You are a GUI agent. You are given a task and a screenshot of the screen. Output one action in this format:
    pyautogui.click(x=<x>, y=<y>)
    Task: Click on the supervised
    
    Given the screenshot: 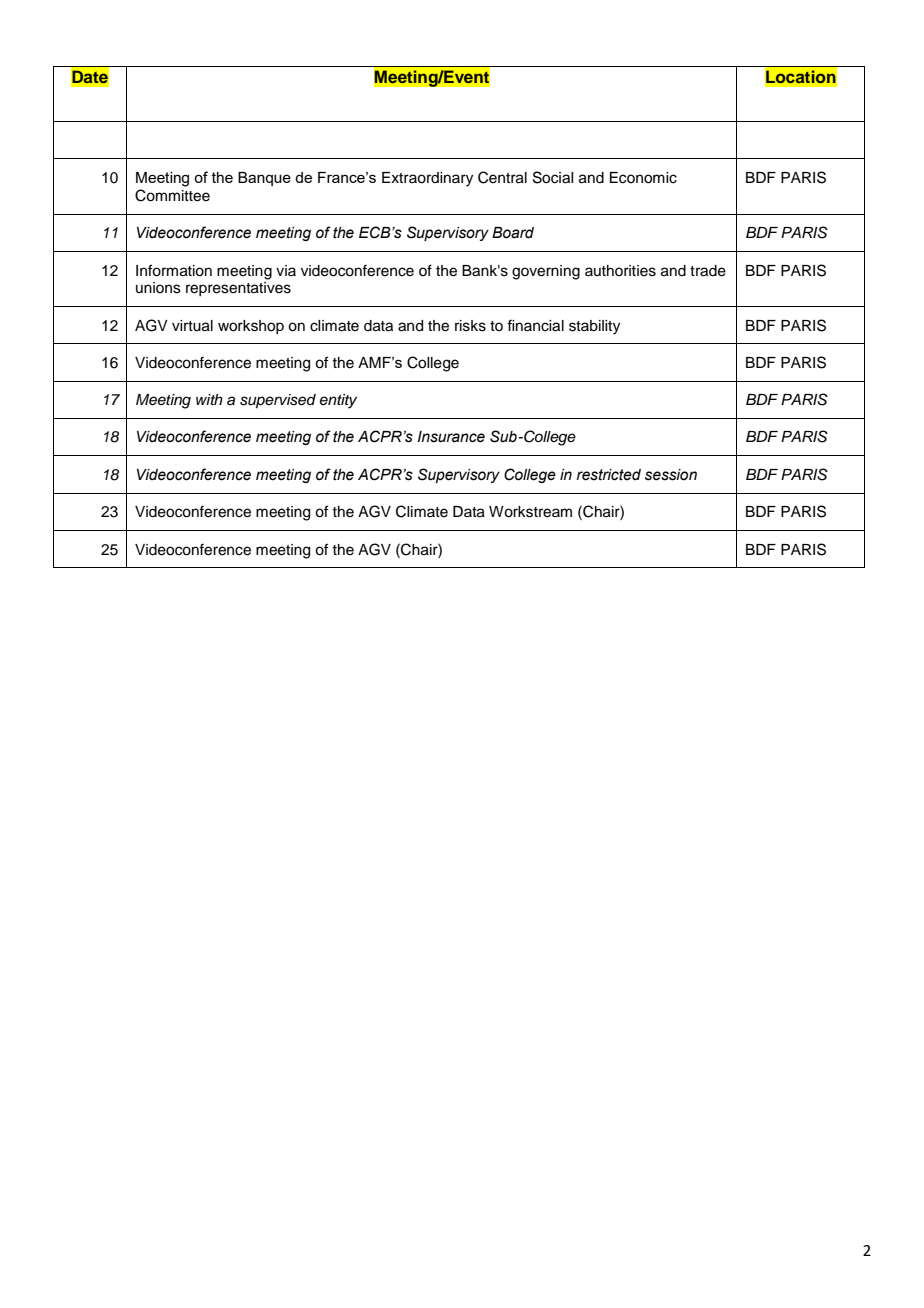 What is the action you would take?
    pyautogui.click(x=278, y=401)
